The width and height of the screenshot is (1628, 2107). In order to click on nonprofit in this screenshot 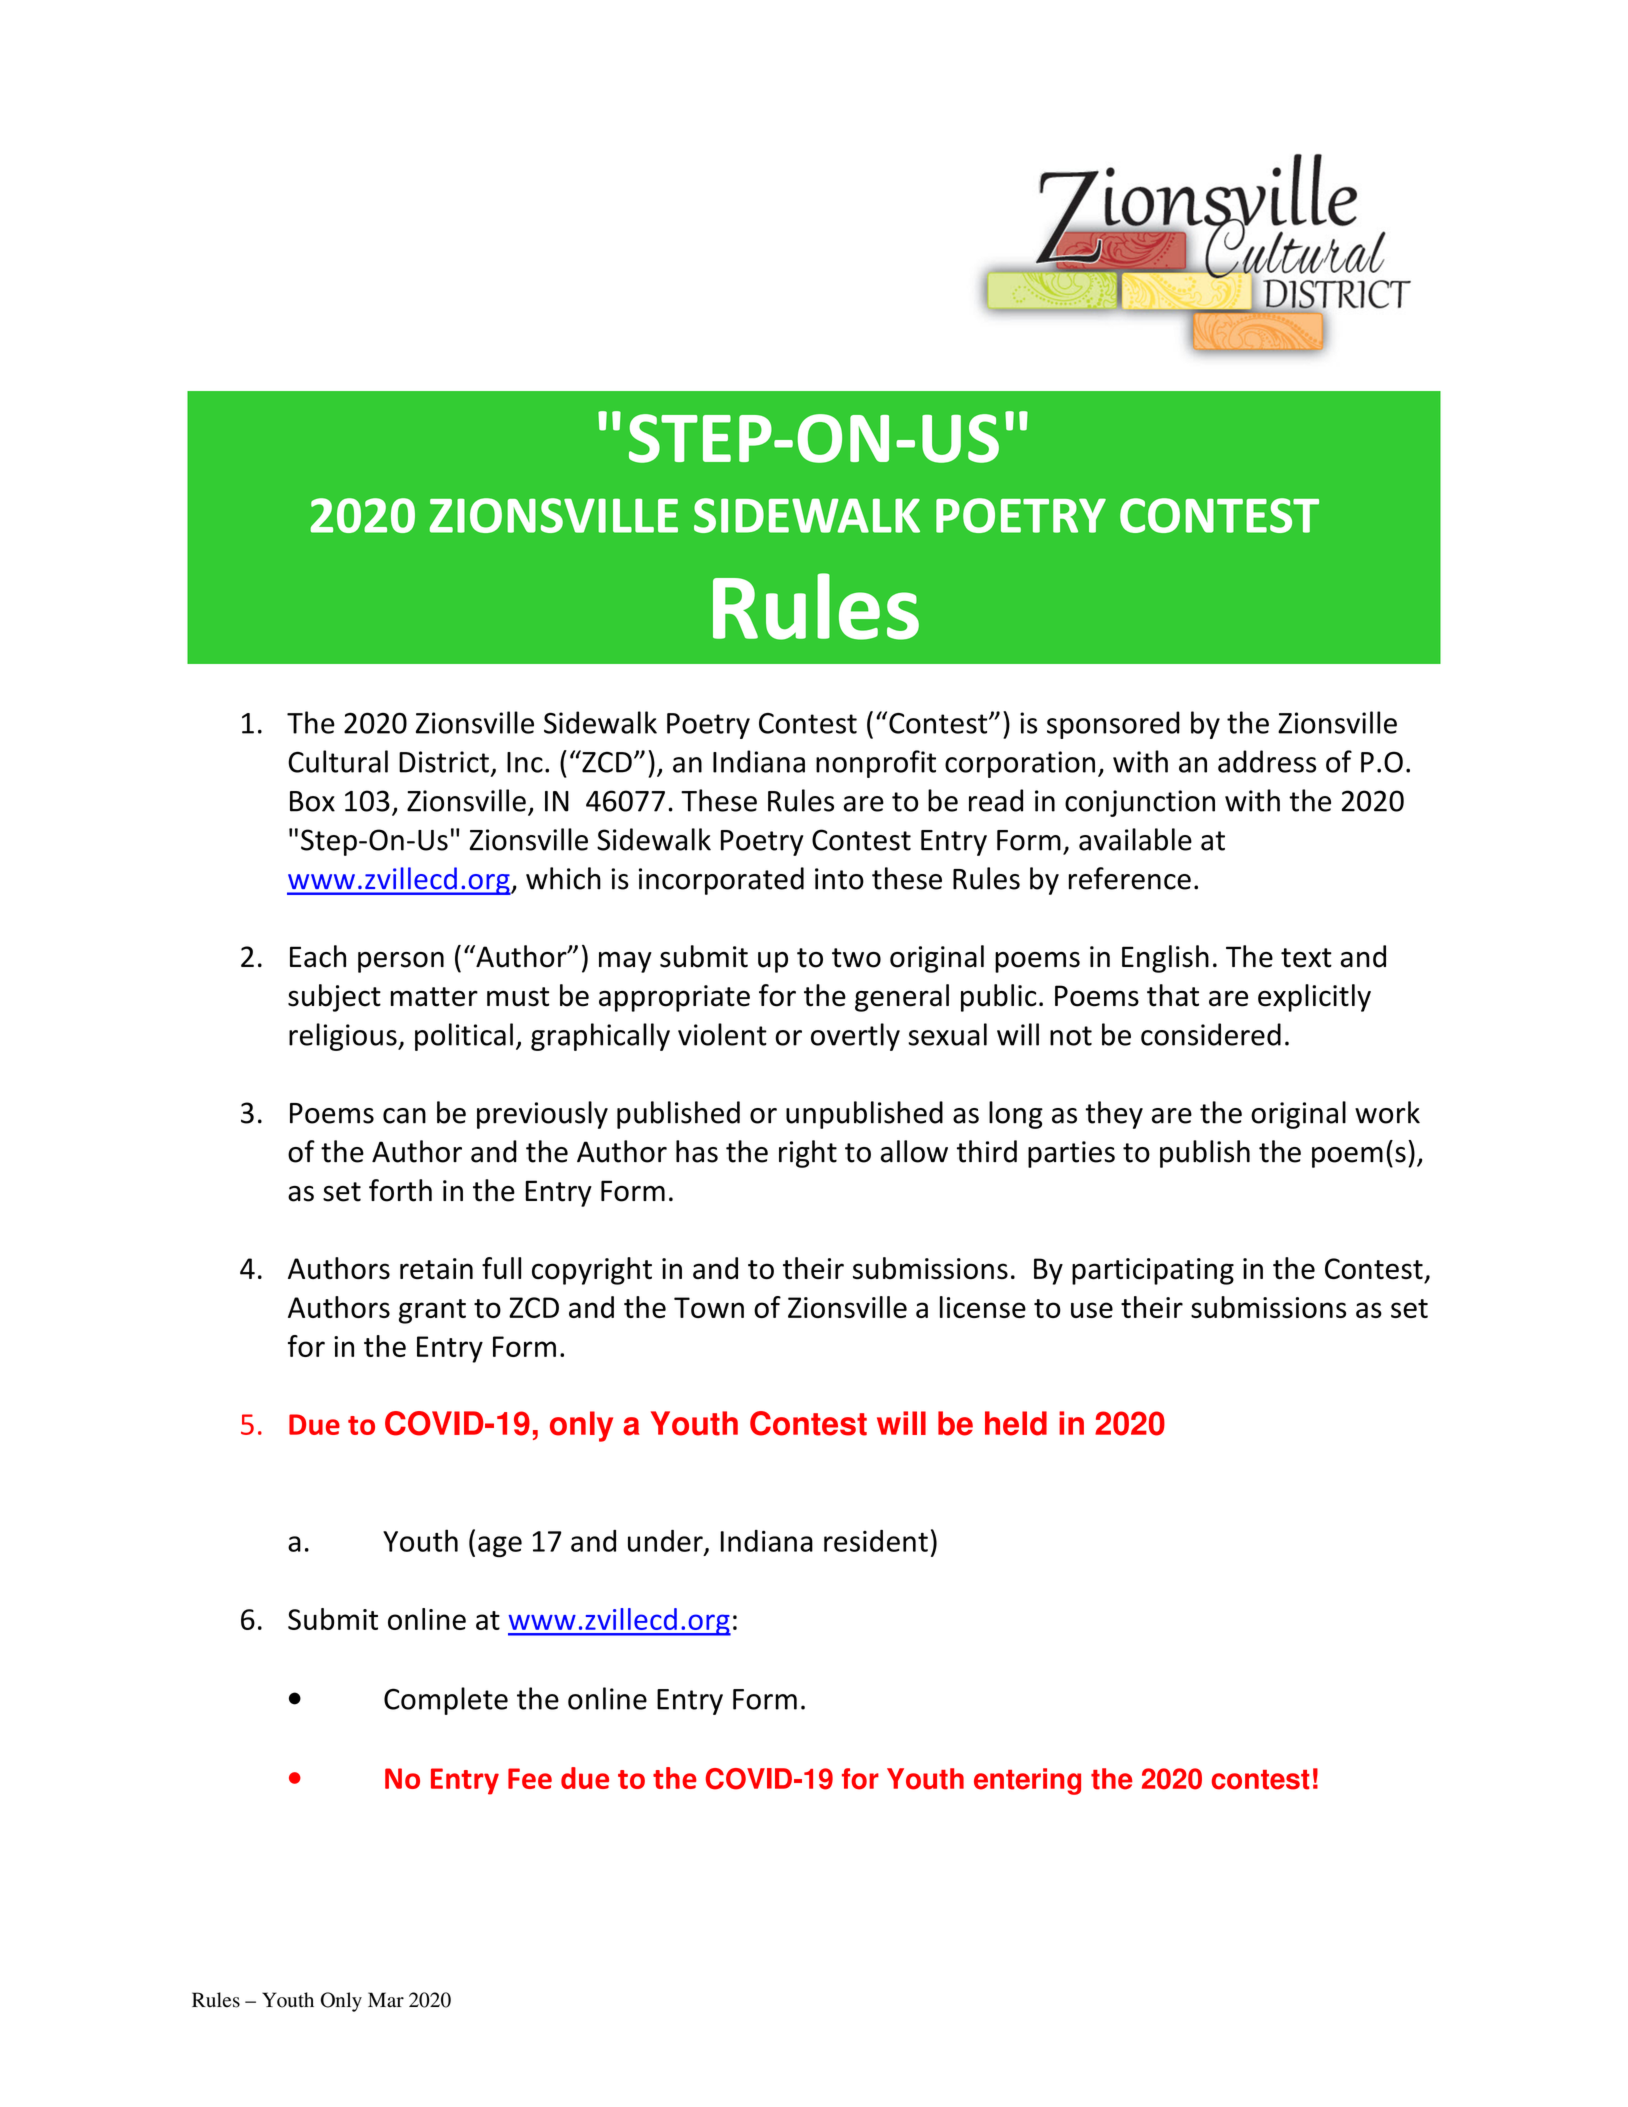, I will do `click(876, 764)`.
